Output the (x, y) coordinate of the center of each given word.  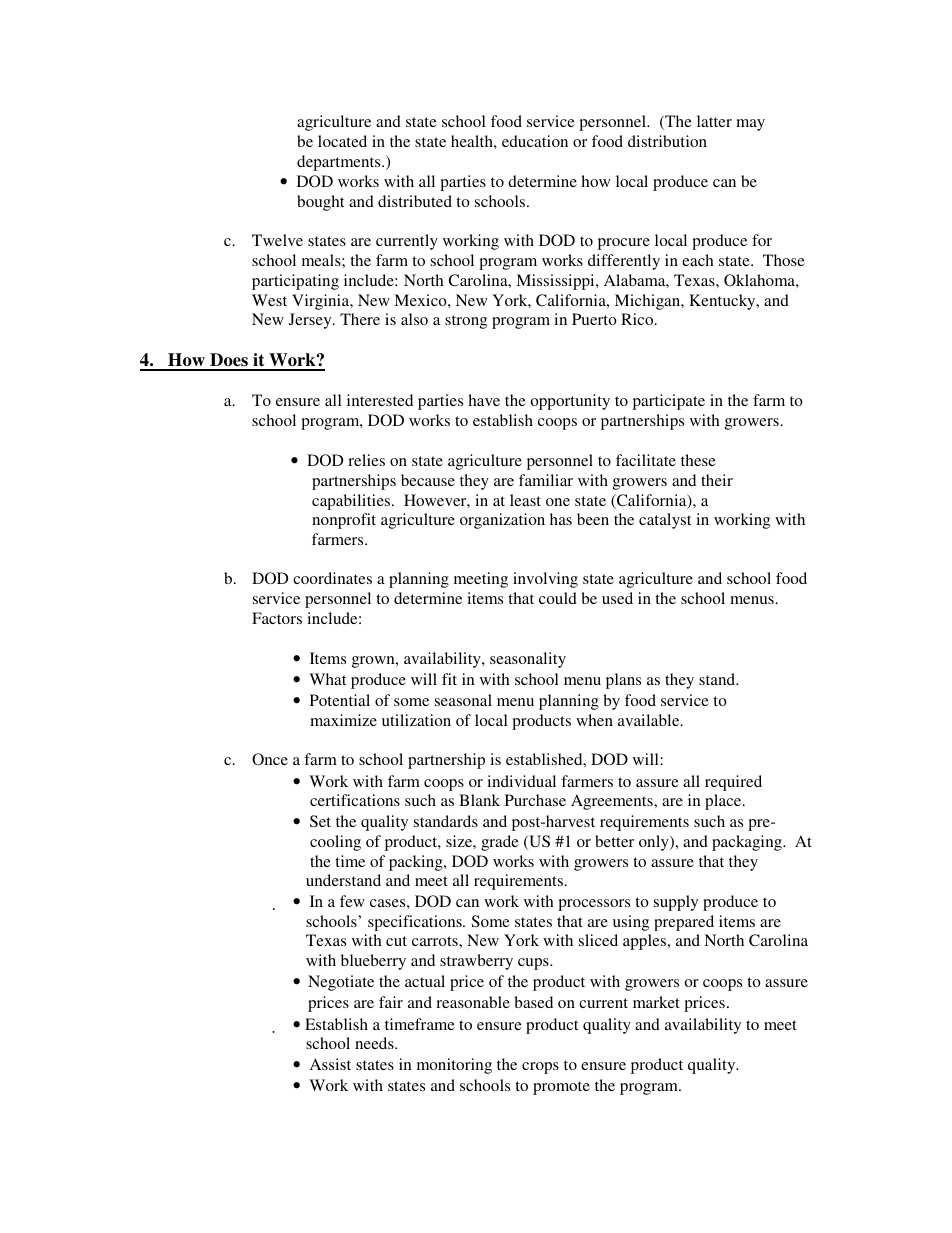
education (535, 141)
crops (540, 1068)
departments (340, 163)
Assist (330, 1064)
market (656, 1002)
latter (714, 121)
